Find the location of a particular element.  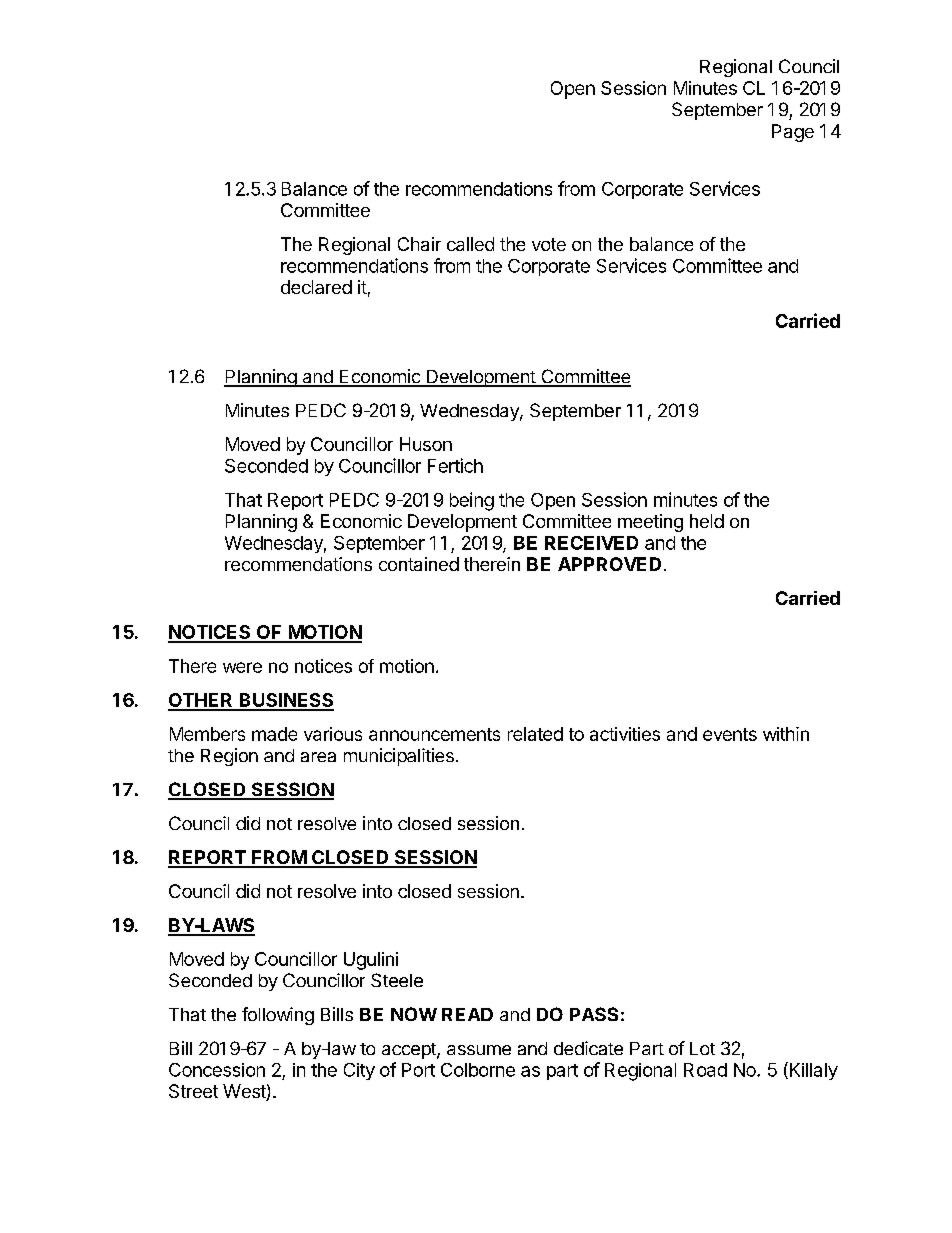

events is located at coordinates (730, 734).
